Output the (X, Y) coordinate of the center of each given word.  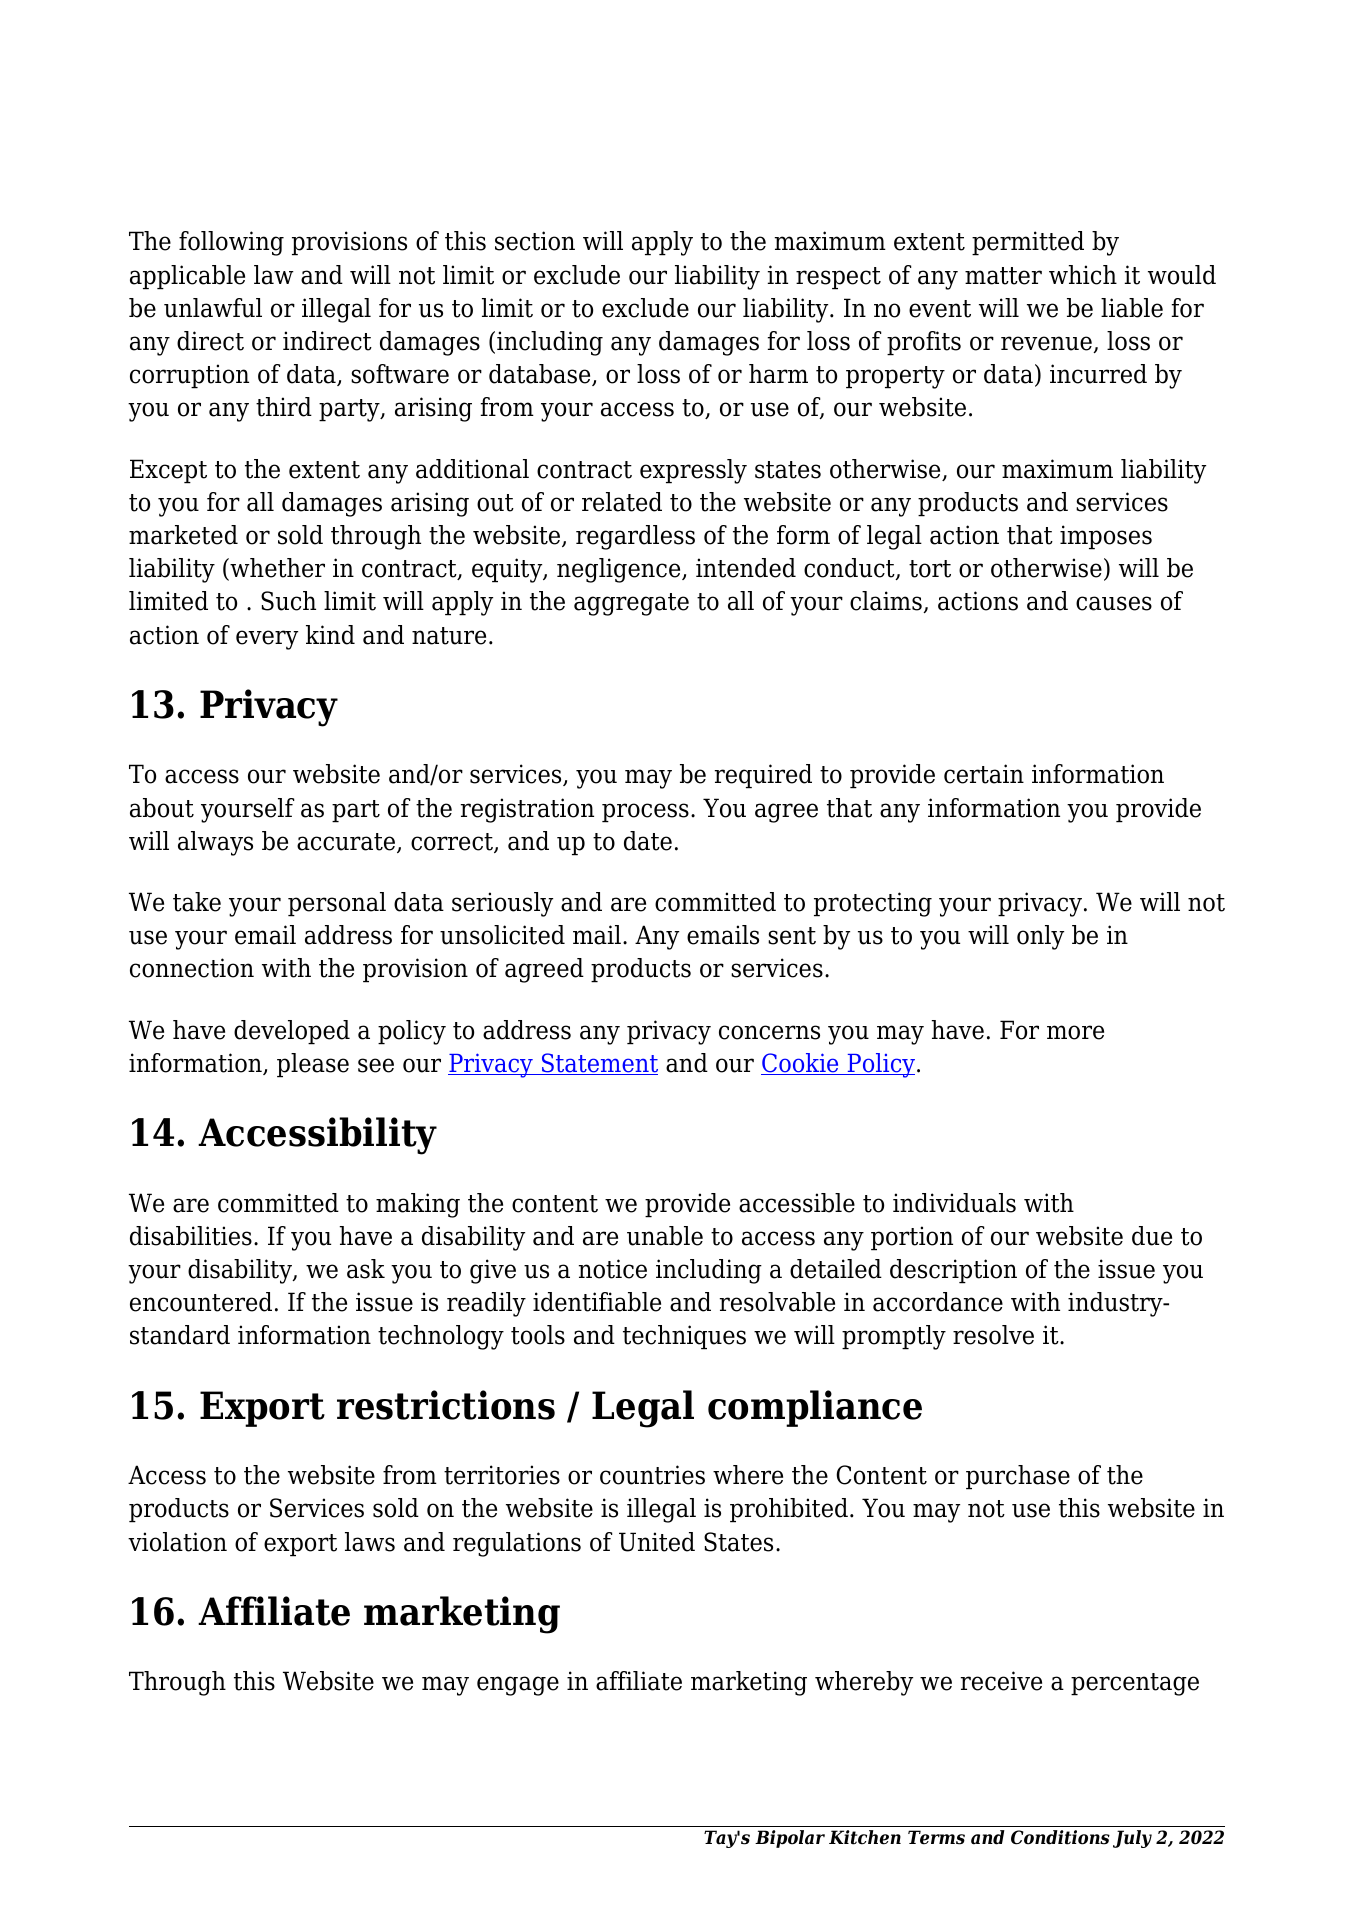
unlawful (213, 308)
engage (518, 1686)
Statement (598, 1064)
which (1083, 275)
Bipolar (790, 1839)
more (1075, 1032)
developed (292, 1032)
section (535, 241)
